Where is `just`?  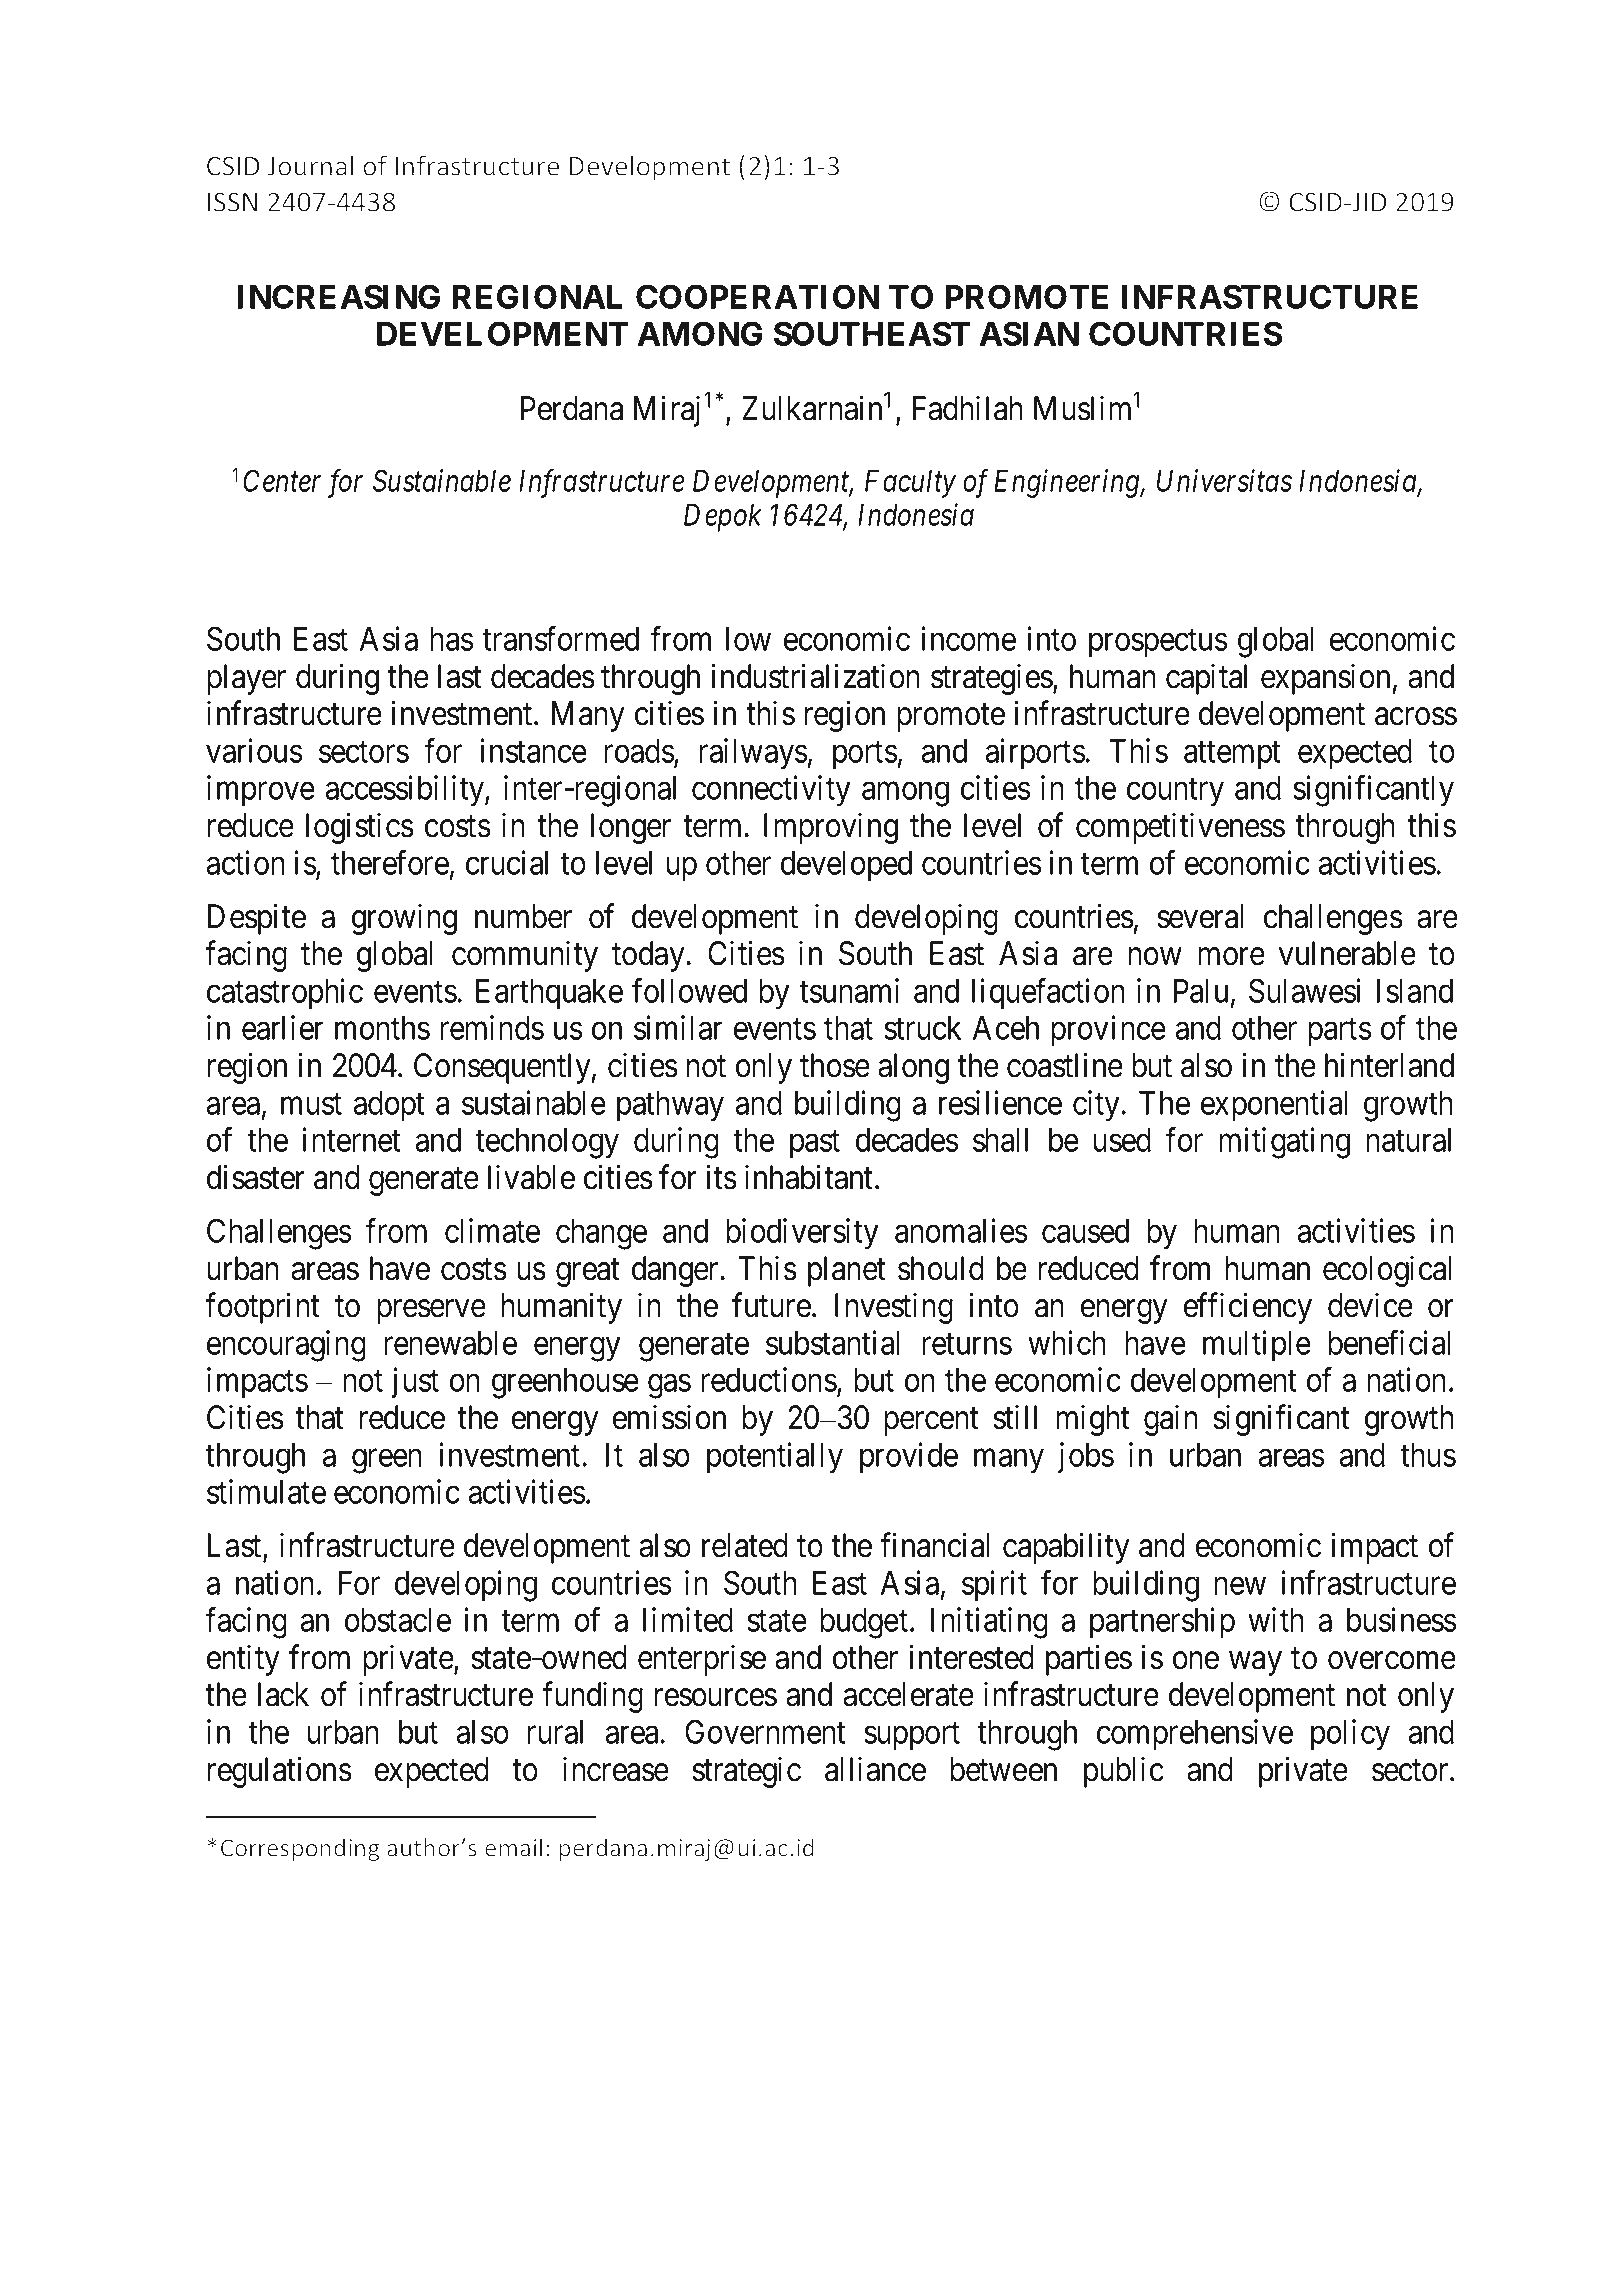 just is located at coordinates (415, 1382).
